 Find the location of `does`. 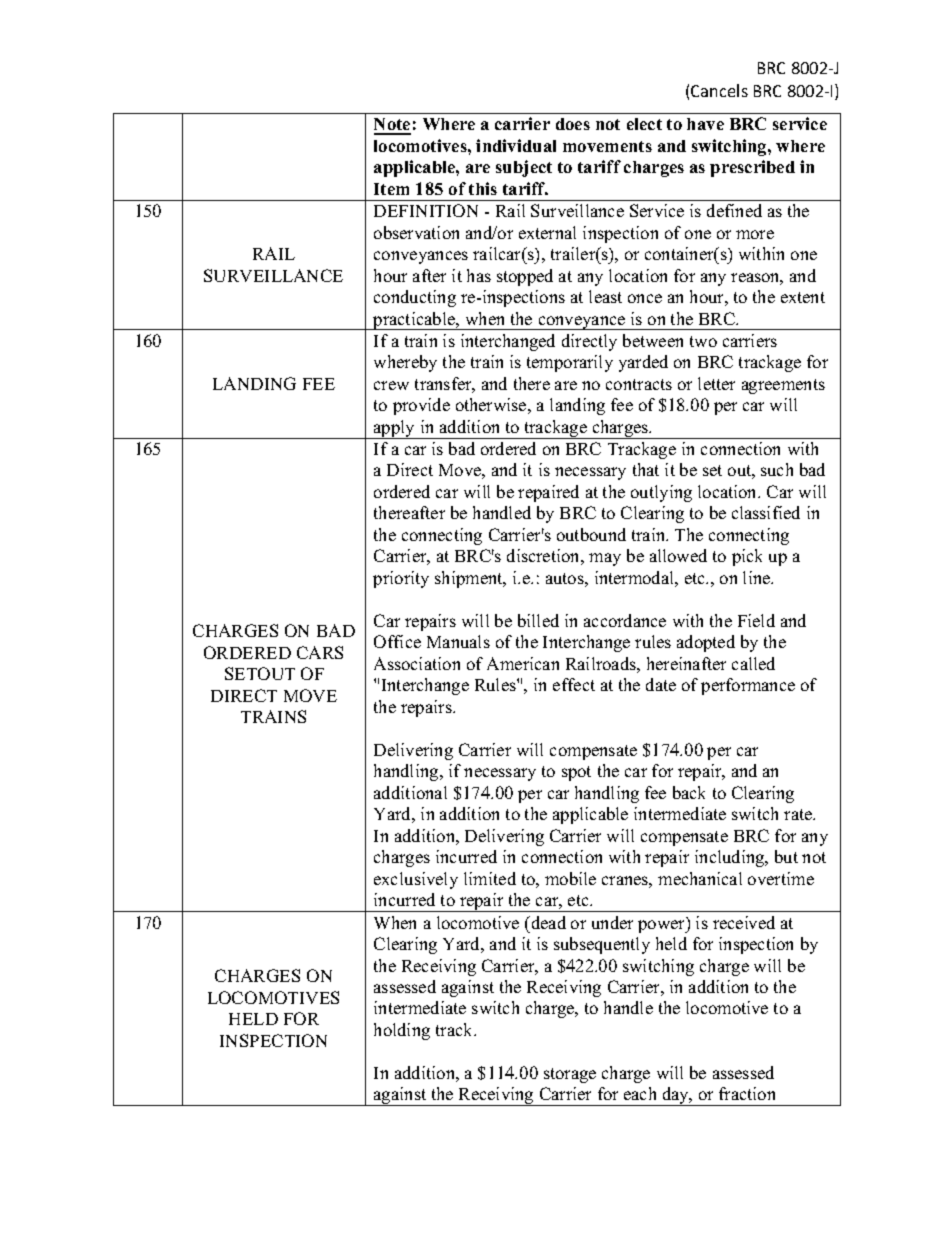

does is located at coordinates (573, 124).
